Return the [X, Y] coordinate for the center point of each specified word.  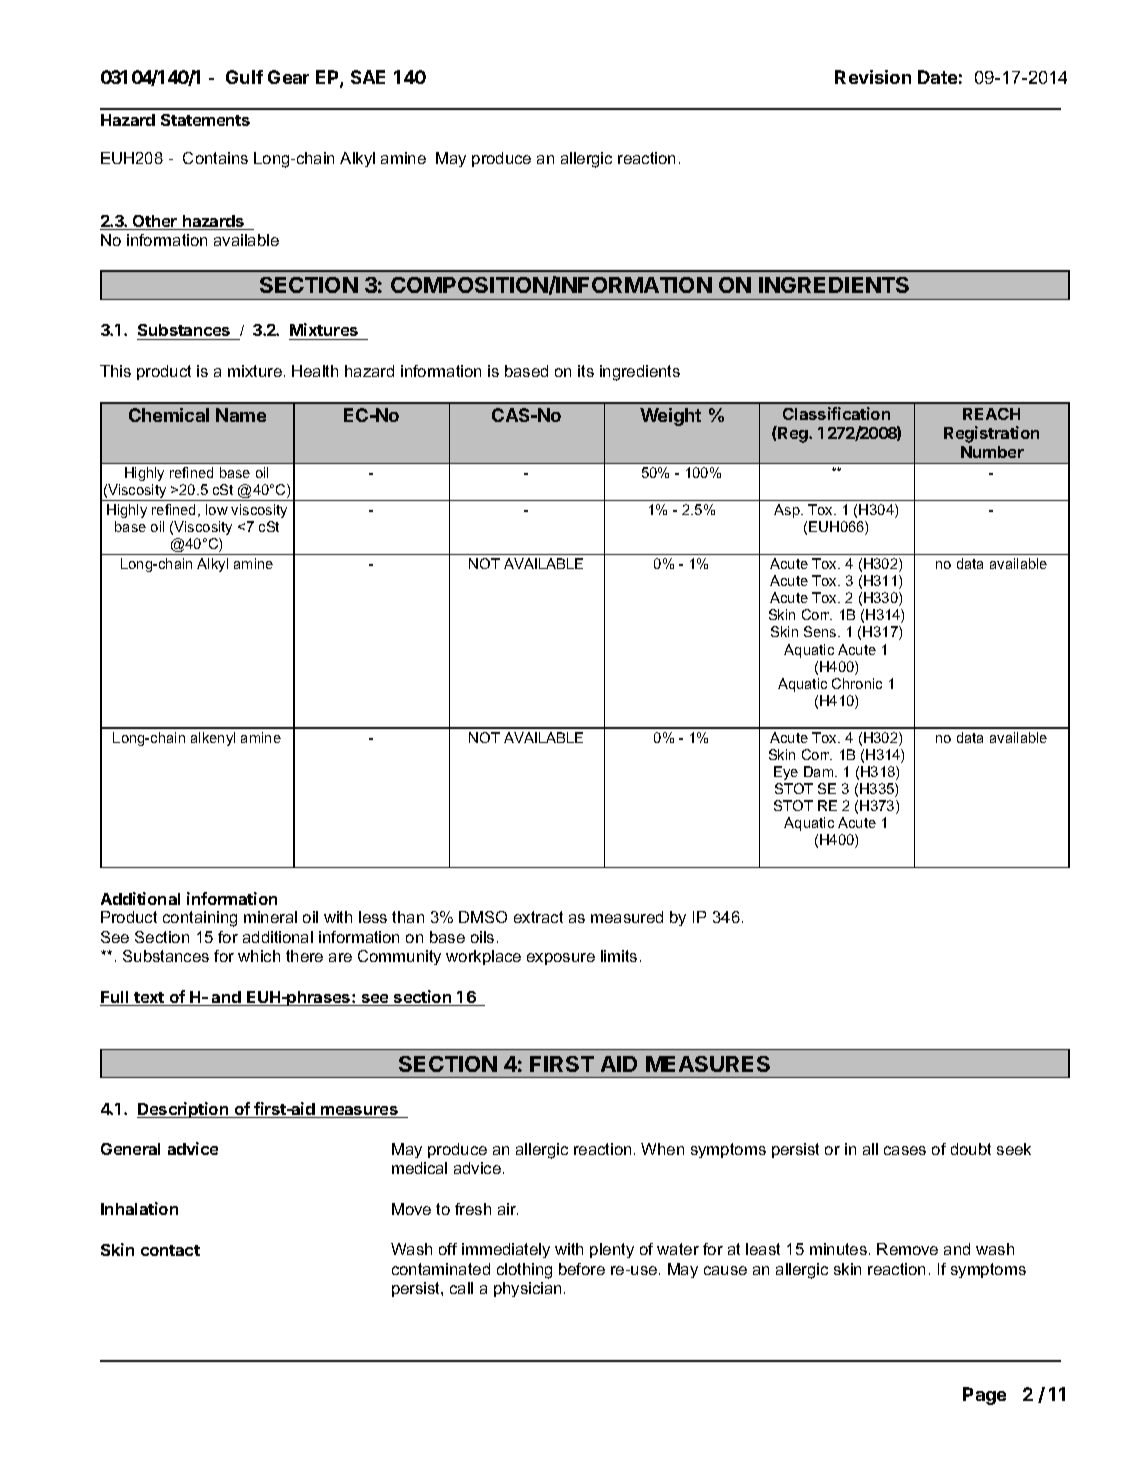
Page [984, 1396]
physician [527, 1289]
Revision [873, 77]
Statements [205, 120]
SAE [368, 77]
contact [170, 1250]
